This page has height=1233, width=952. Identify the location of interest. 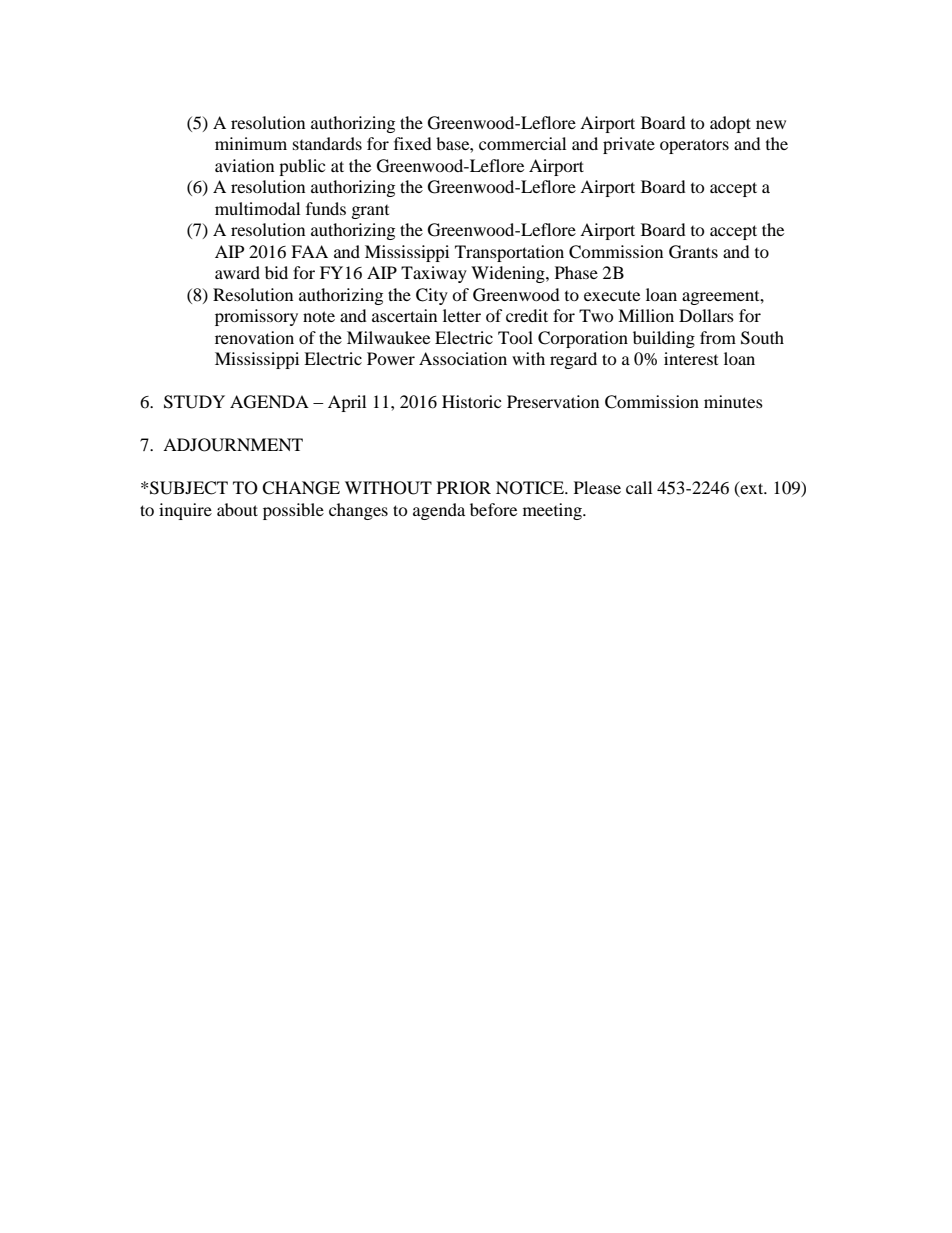
(691, 358).
